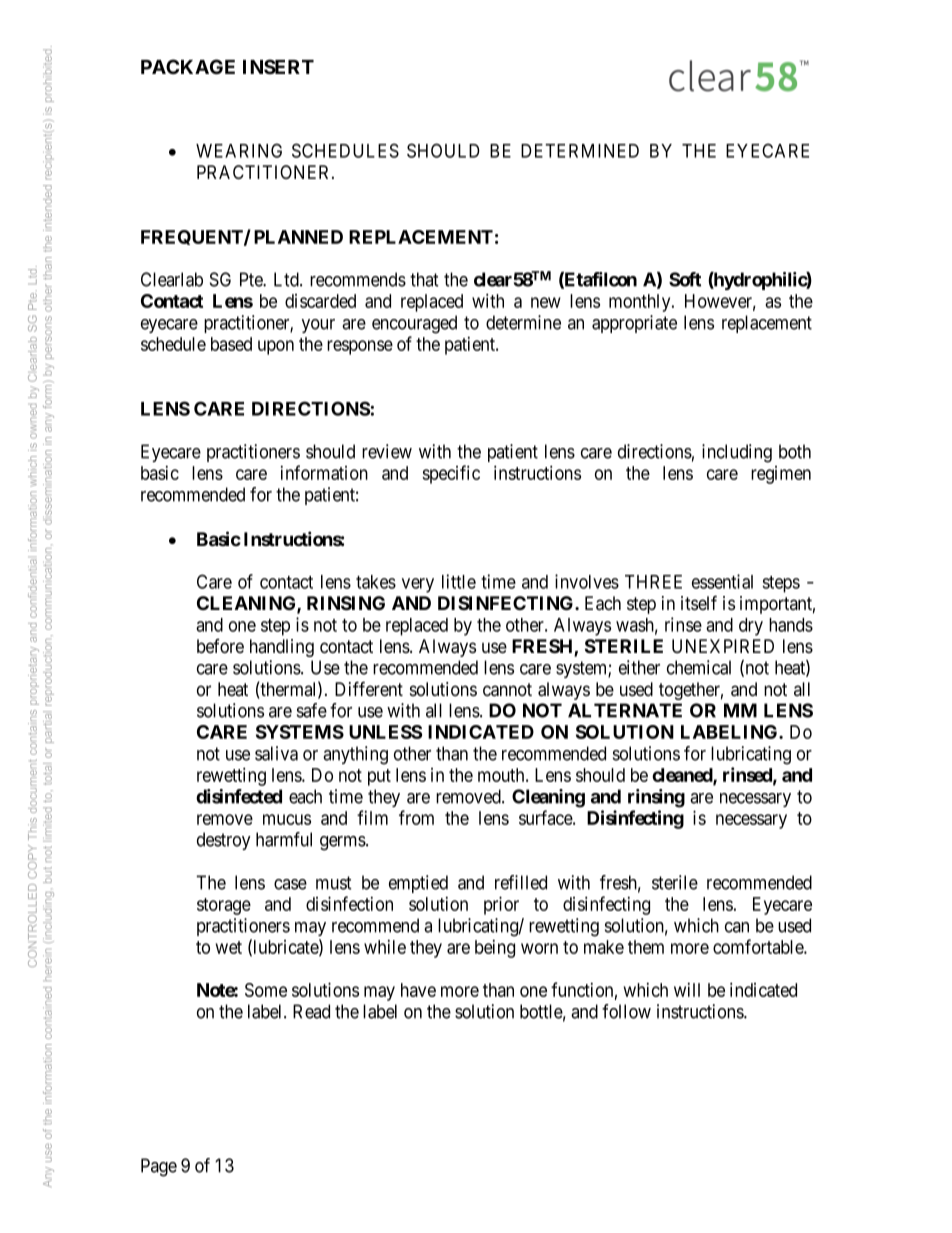 This screenshot has width=952, height=1233. I want to click on Page, so click(159, 1167).
